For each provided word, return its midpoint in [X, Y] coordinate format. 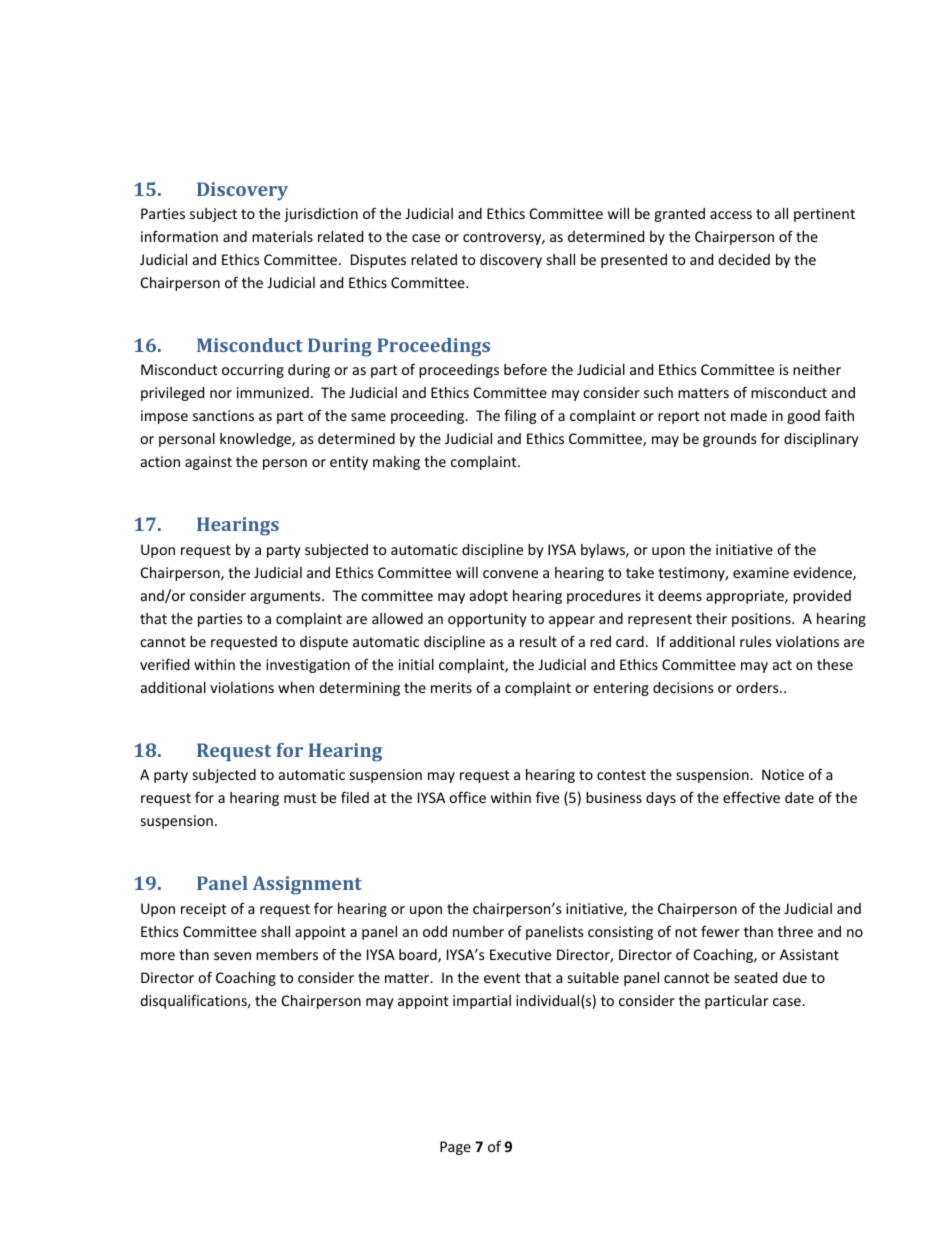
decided [744, 259]
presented [634, 261]
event [502, 978]
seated [755, 977]
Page [455, 1148]
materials [282, 236]
